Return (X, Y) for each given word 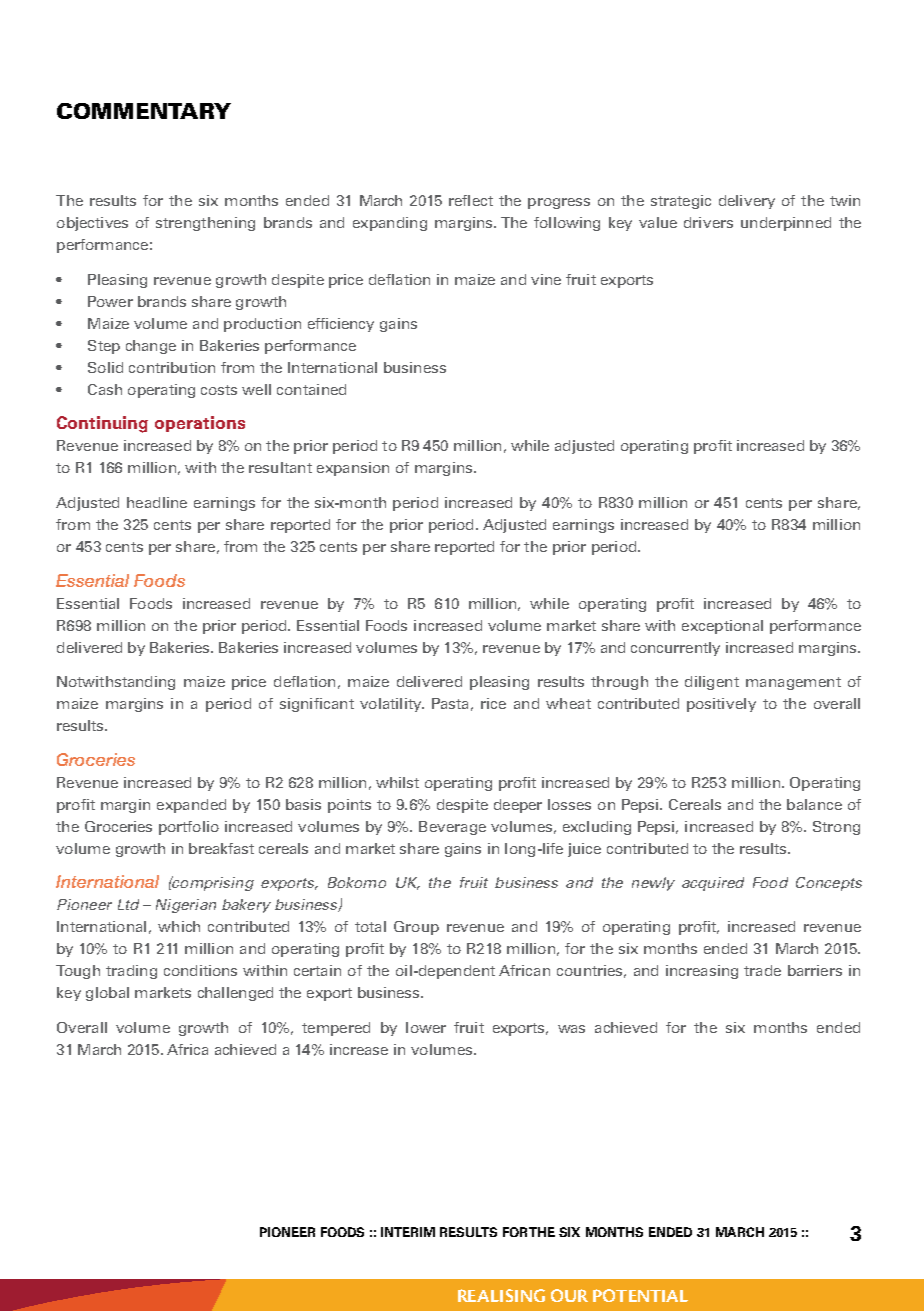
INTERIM (408, 1232)
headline (157, 502)
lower (426, 1027)
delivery (747, 202)
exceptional (722, 627)
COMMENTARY (144, 111)
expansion (353, 469)
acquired (713, 884)
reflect (471, 200)
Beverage (452, 828)
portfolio (189, 828)
